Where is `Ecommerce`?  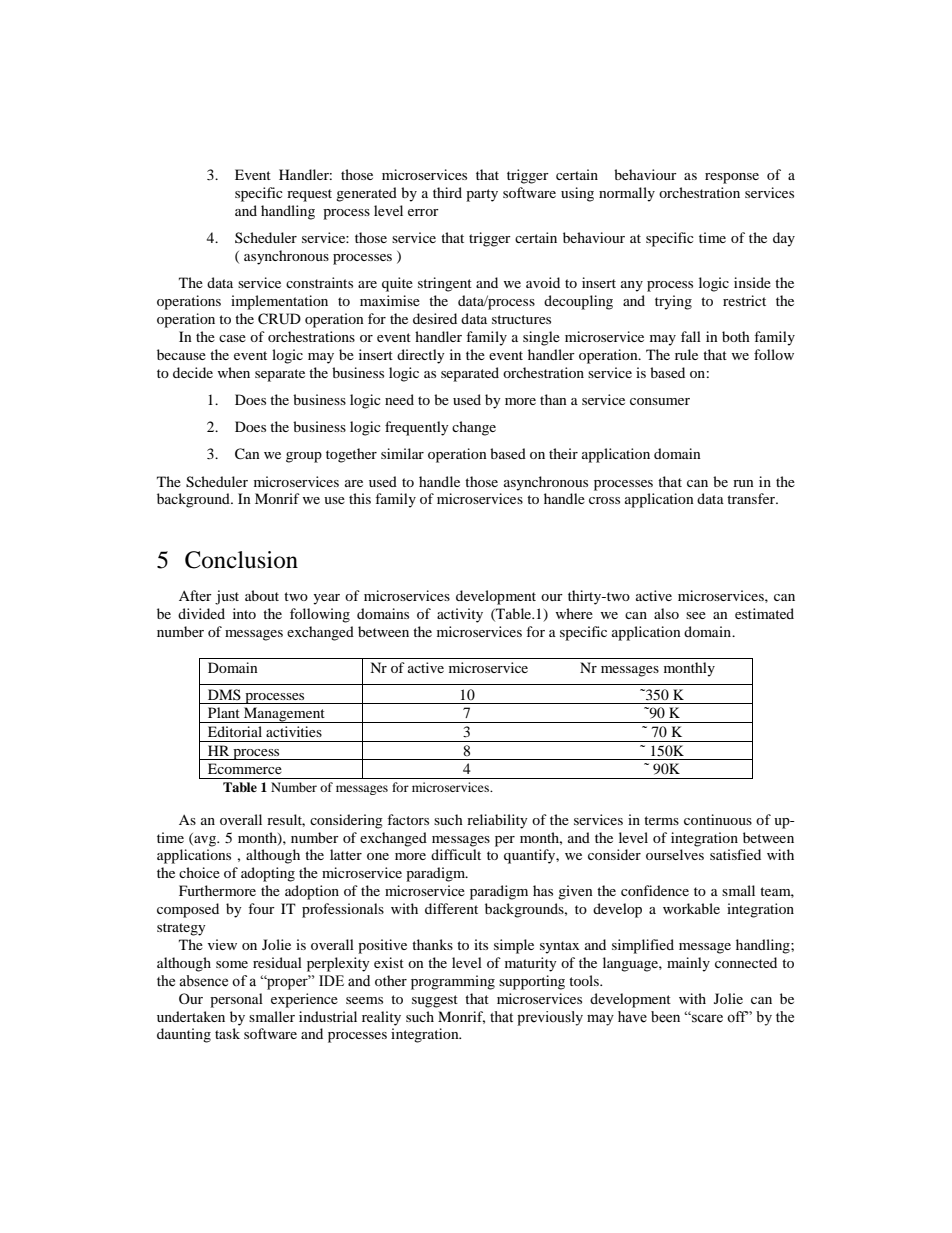 Ecommerce is located at coordinates (245, 768).
